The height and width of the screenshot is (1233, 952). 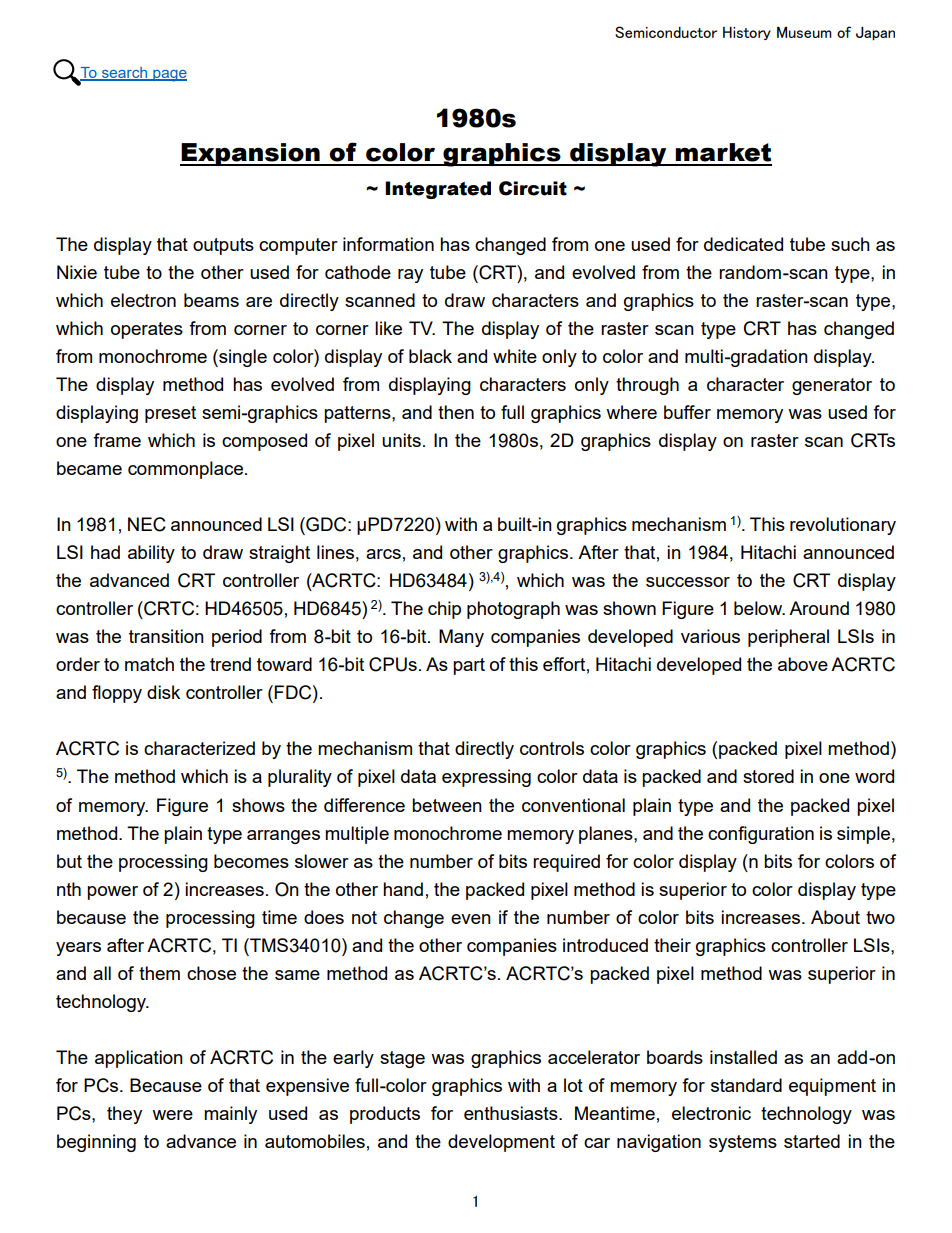 What do you see at coordinates (172, 1115) in the screenshot?
I see `were` at bounding box center [172, 1115].
